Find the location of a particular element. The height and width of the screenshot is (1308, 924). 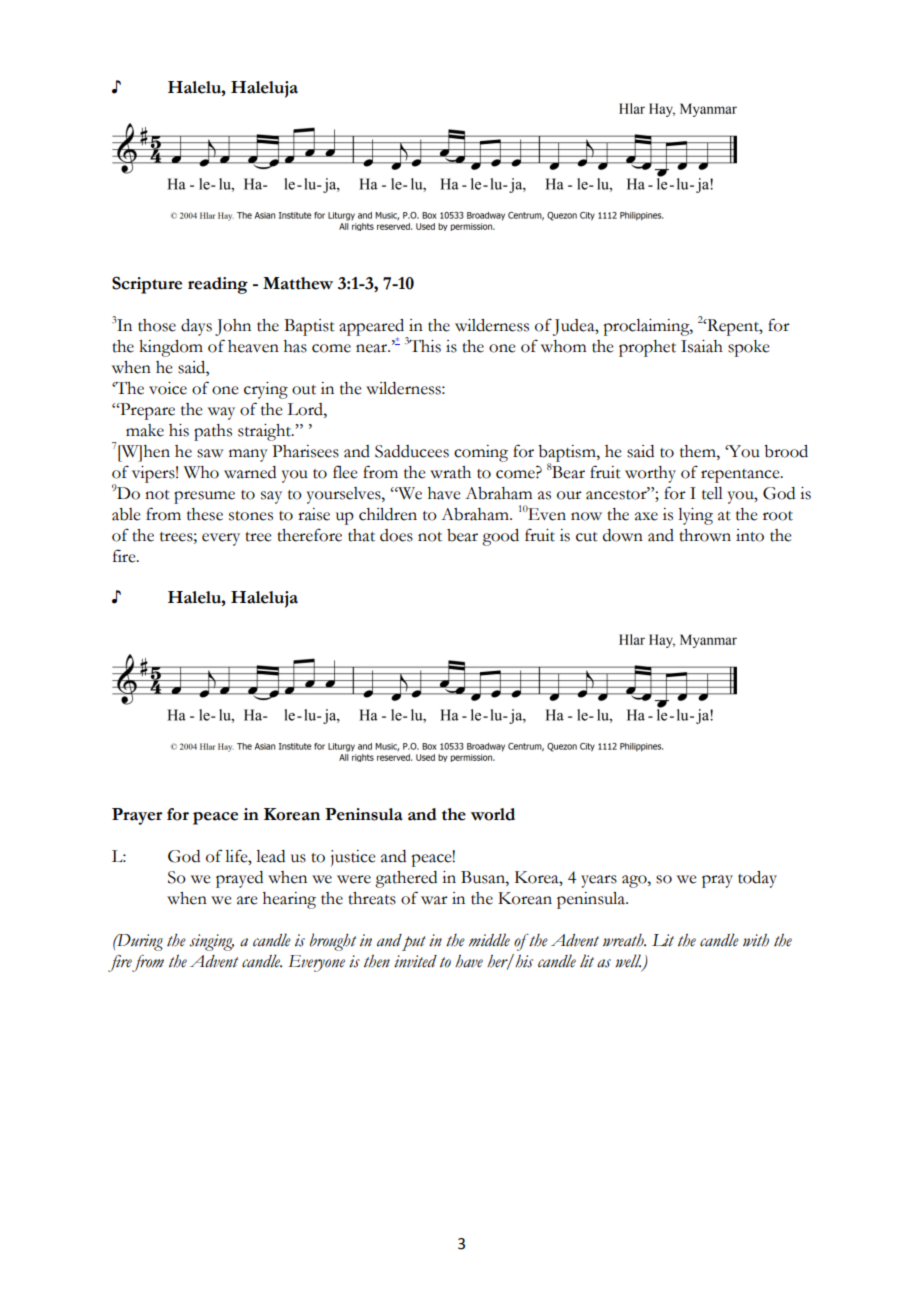

Isaiah is located at coordinates (702, 346).
